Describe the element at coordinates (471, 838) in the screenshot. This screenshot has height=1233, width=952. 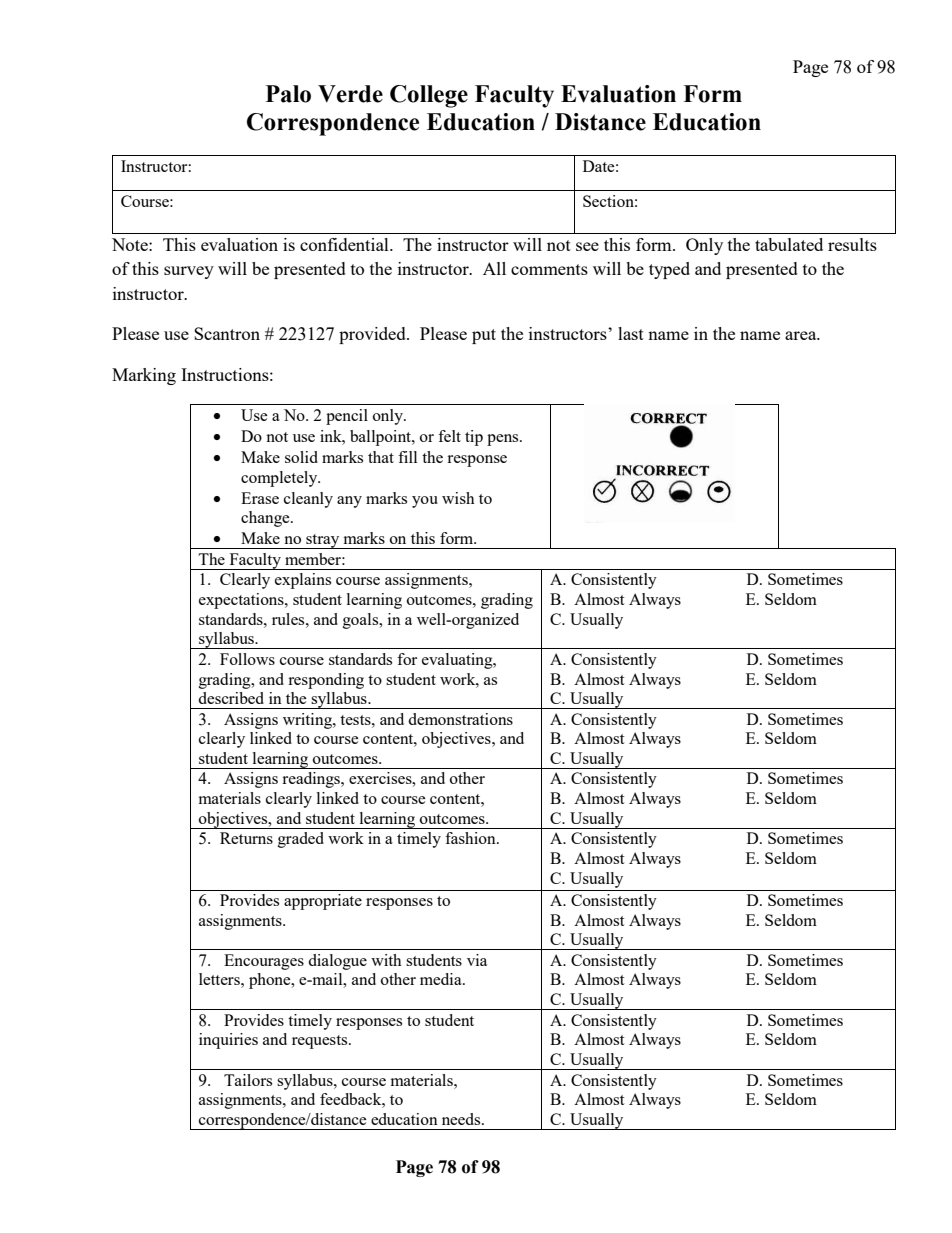
I see `fashion` at that location.
